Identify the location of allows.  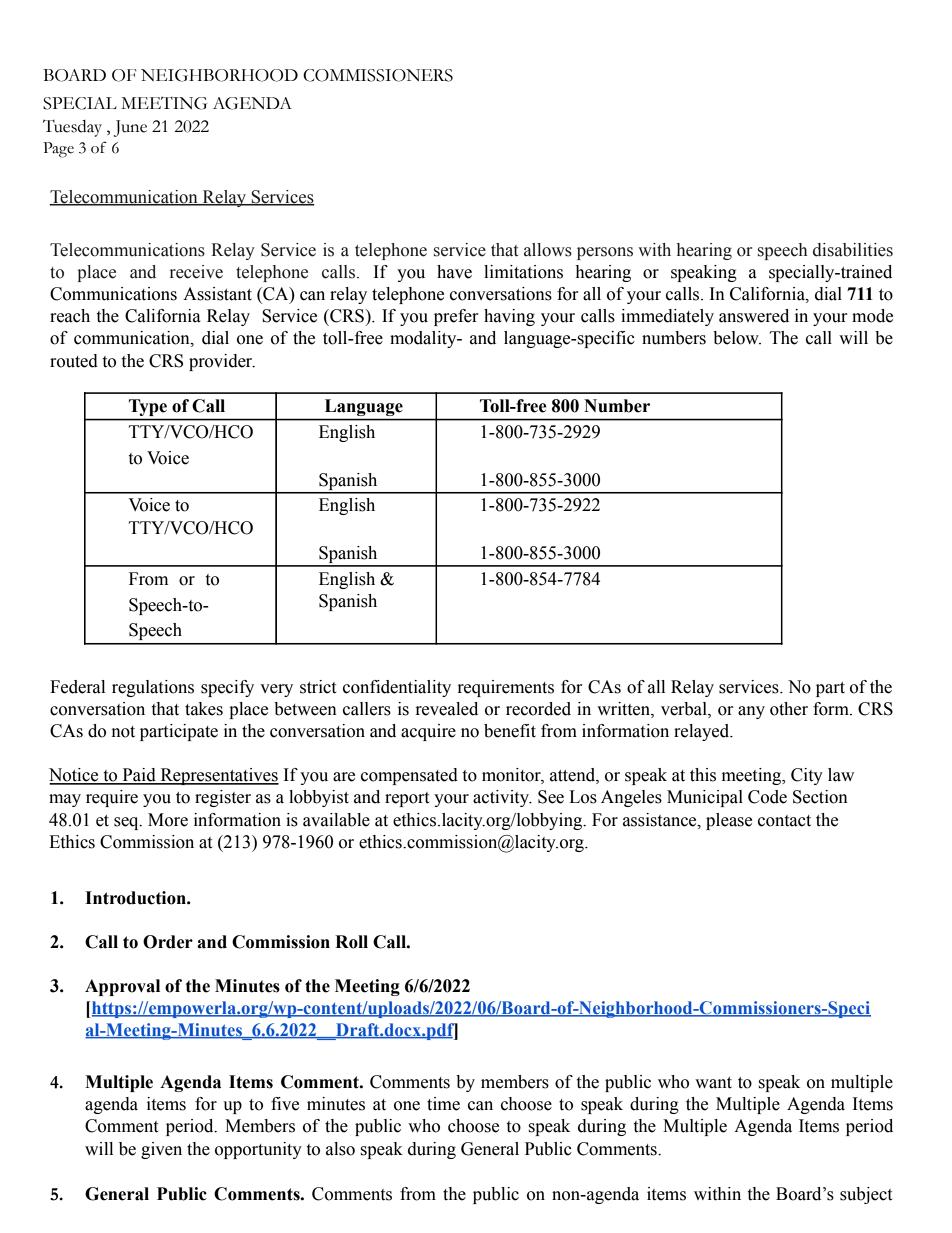
(548, 250).
